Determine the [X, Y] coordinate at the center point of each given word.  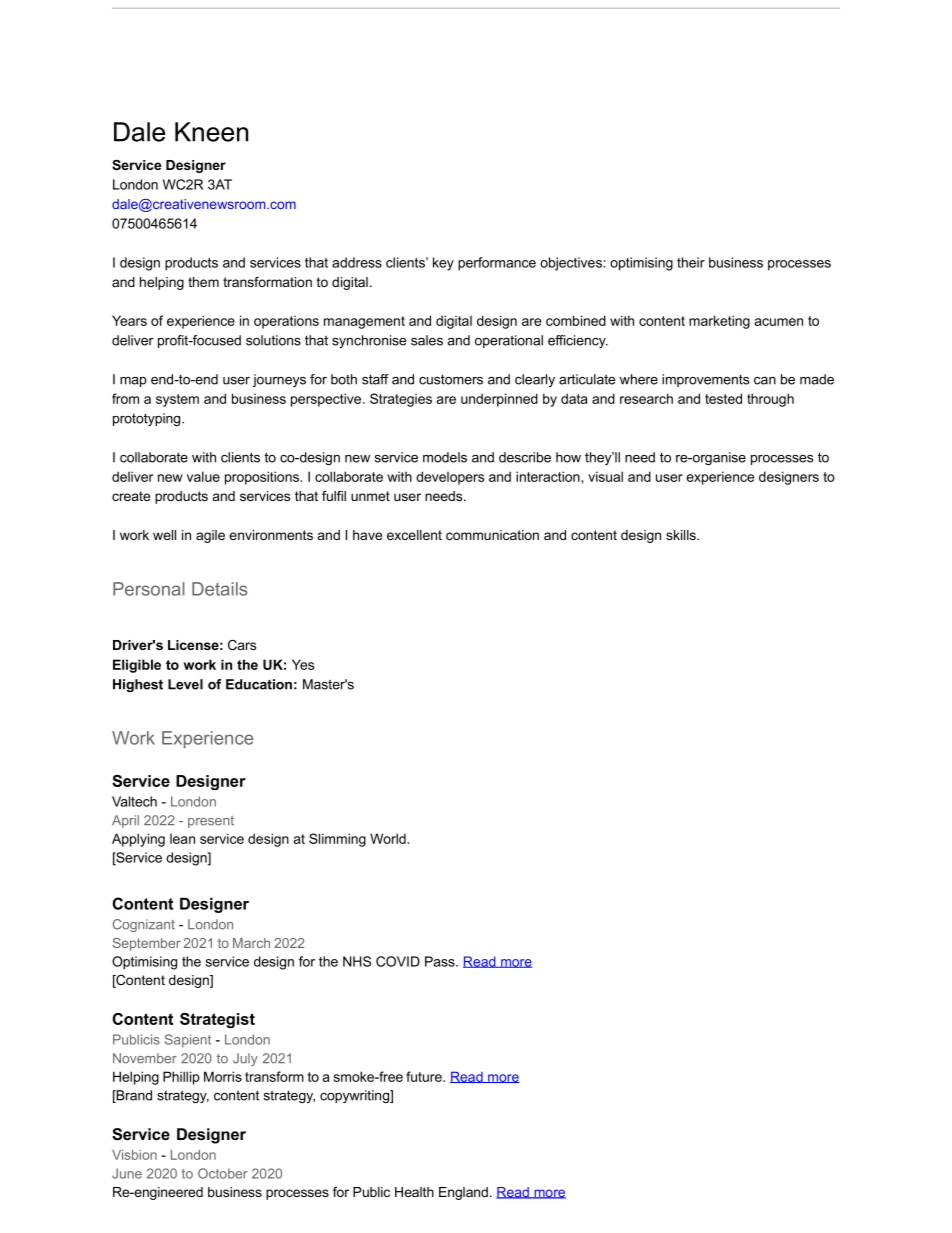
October [223, 1173]
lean [182, 839]
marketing [719, 322]
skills [682, 535]
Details [220, 589]
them [203, 282]
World [388, 838]
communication [492, 535]
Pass [441, 961]
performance [497, 264]
